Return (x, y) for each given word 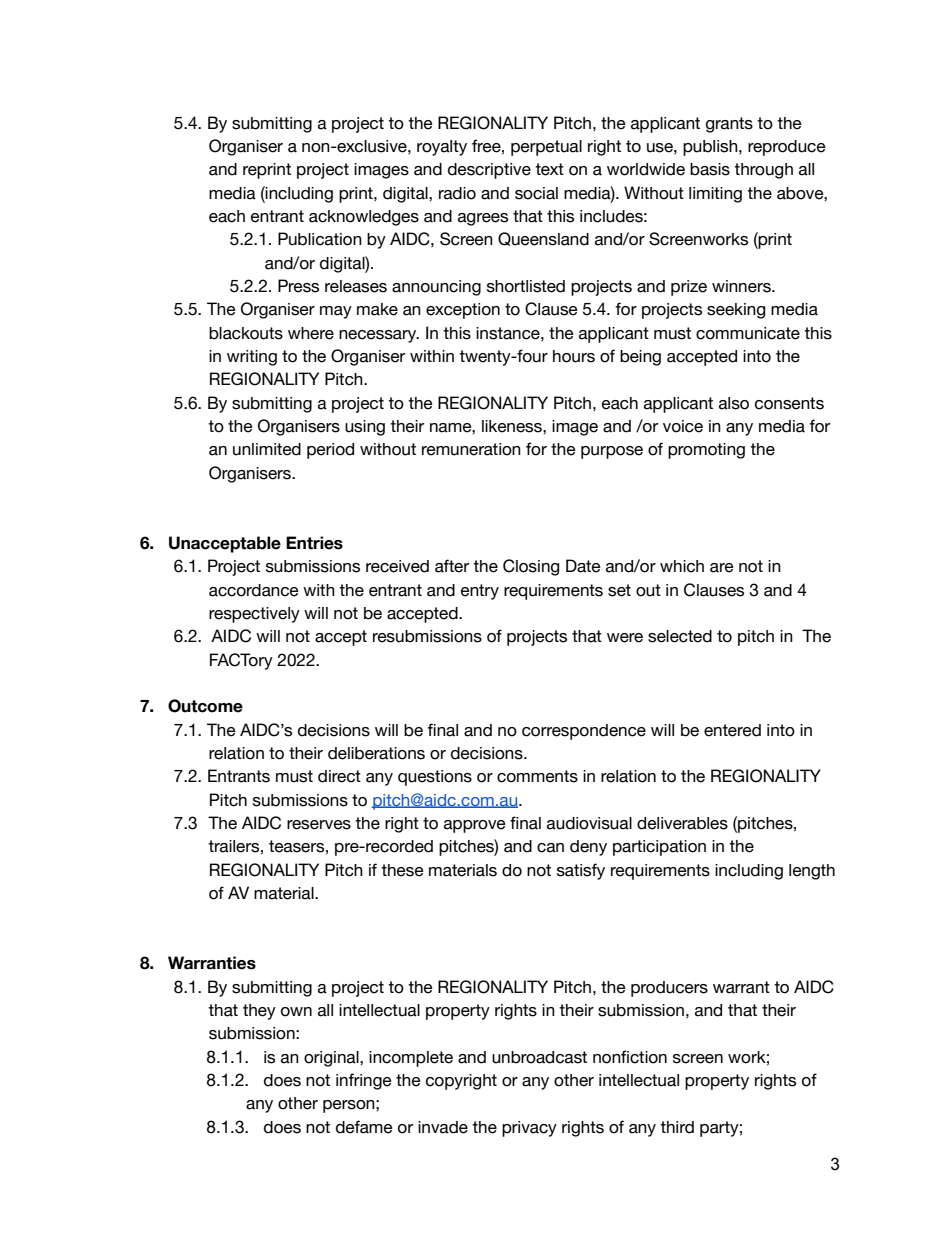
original (332, 1059)
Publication (320, 239)
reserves (319, 825)
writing (252, 358)
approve (475, 826)
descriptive (489, 171)
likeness (513, 426)
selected (680, 636)
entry (480, 592)
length (812, 872)
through (763, 171)
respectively (254, 615)
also (734, 403)
